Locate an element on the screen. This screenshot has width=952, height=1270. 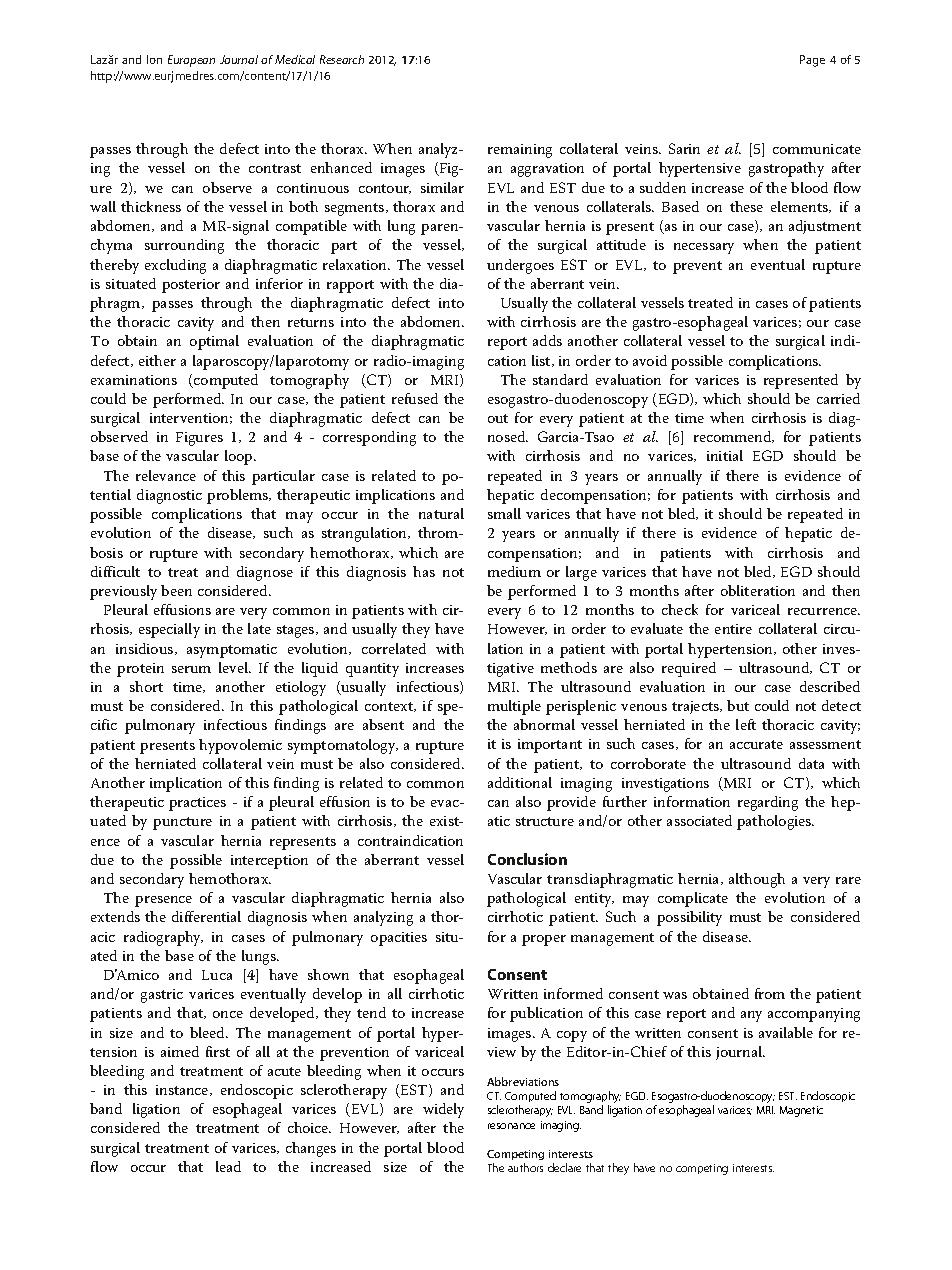
regarding is located at coordinates (768, 803).
